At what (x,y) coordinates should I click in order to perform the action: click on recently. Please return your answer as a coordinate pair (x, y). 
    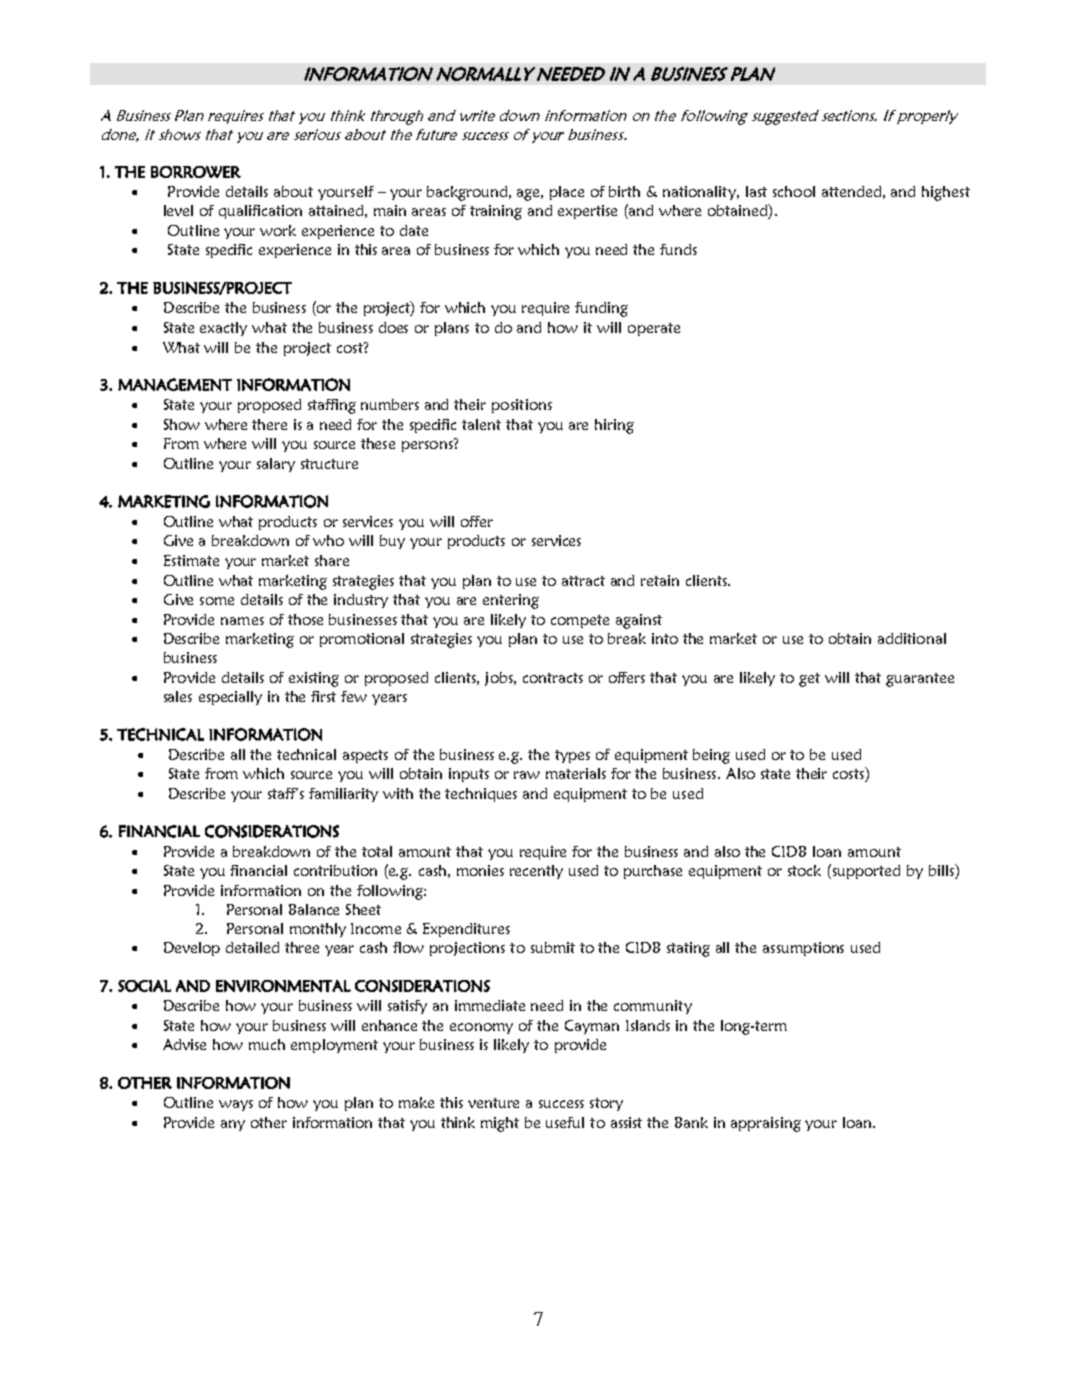
    Looking at the image, I should click on (536, 872).
